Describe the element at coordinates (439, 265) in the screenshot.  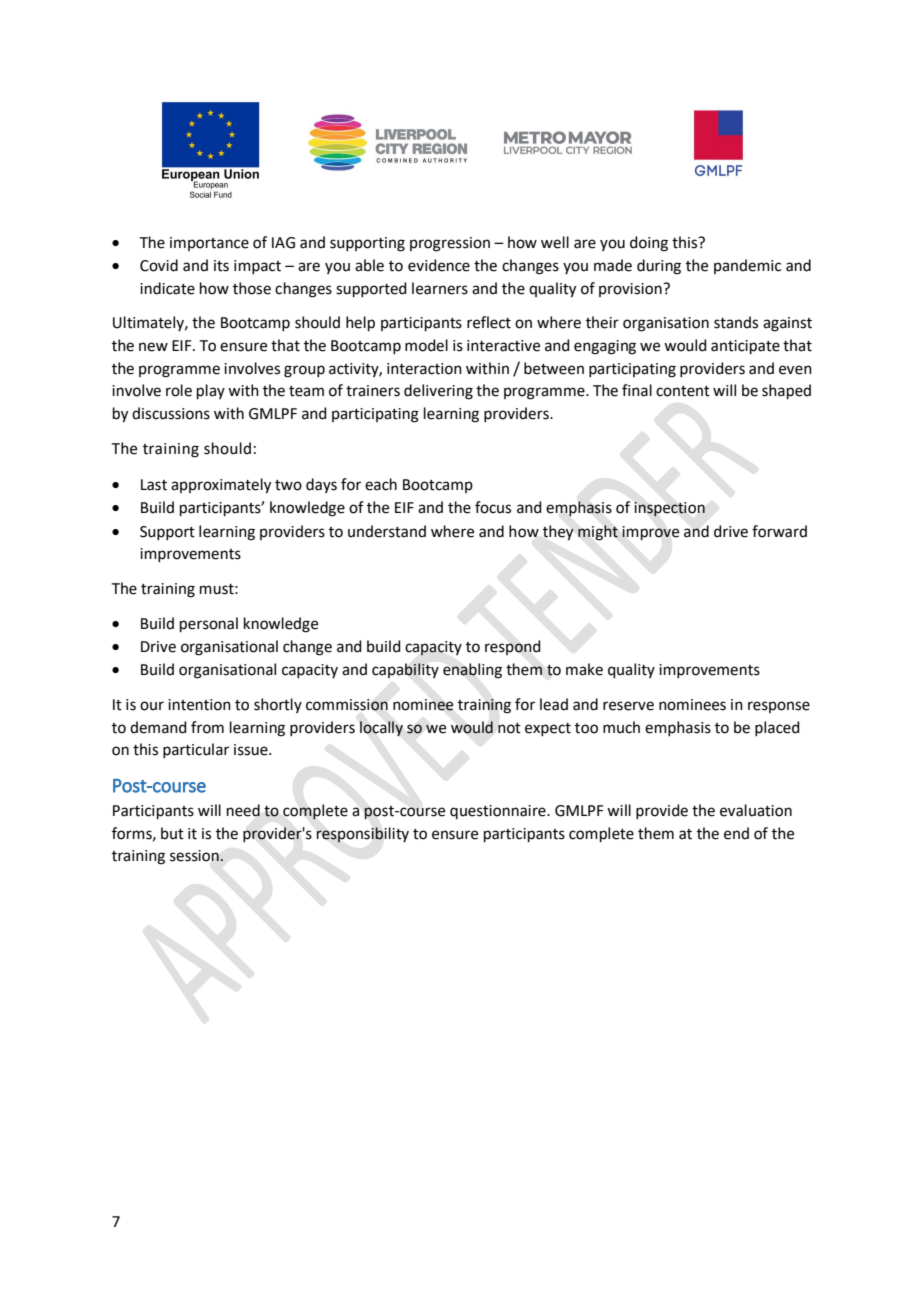
I see `evidence` at that location.
